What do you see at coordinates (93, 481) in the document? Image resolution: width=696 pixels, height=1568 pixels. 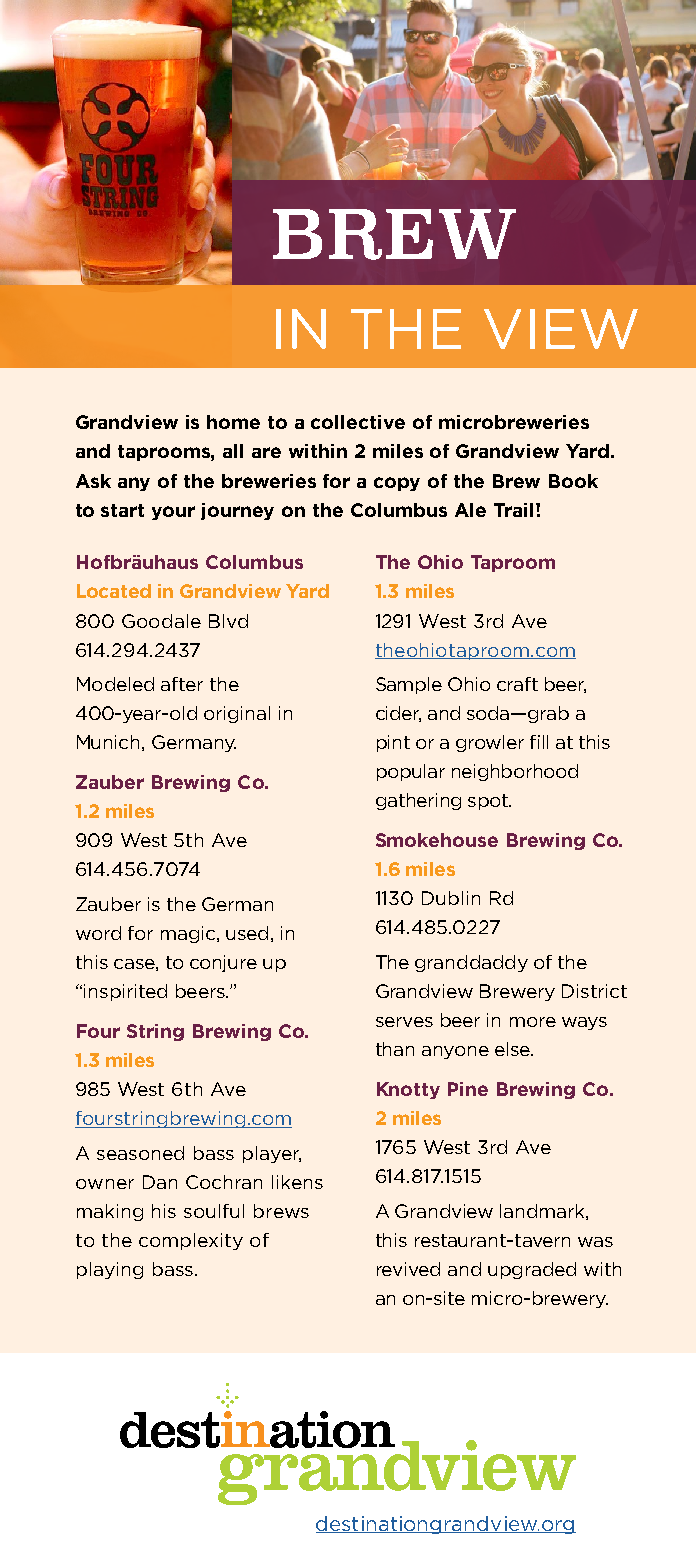 I see `Ask` at bounding box center [93, 481].
